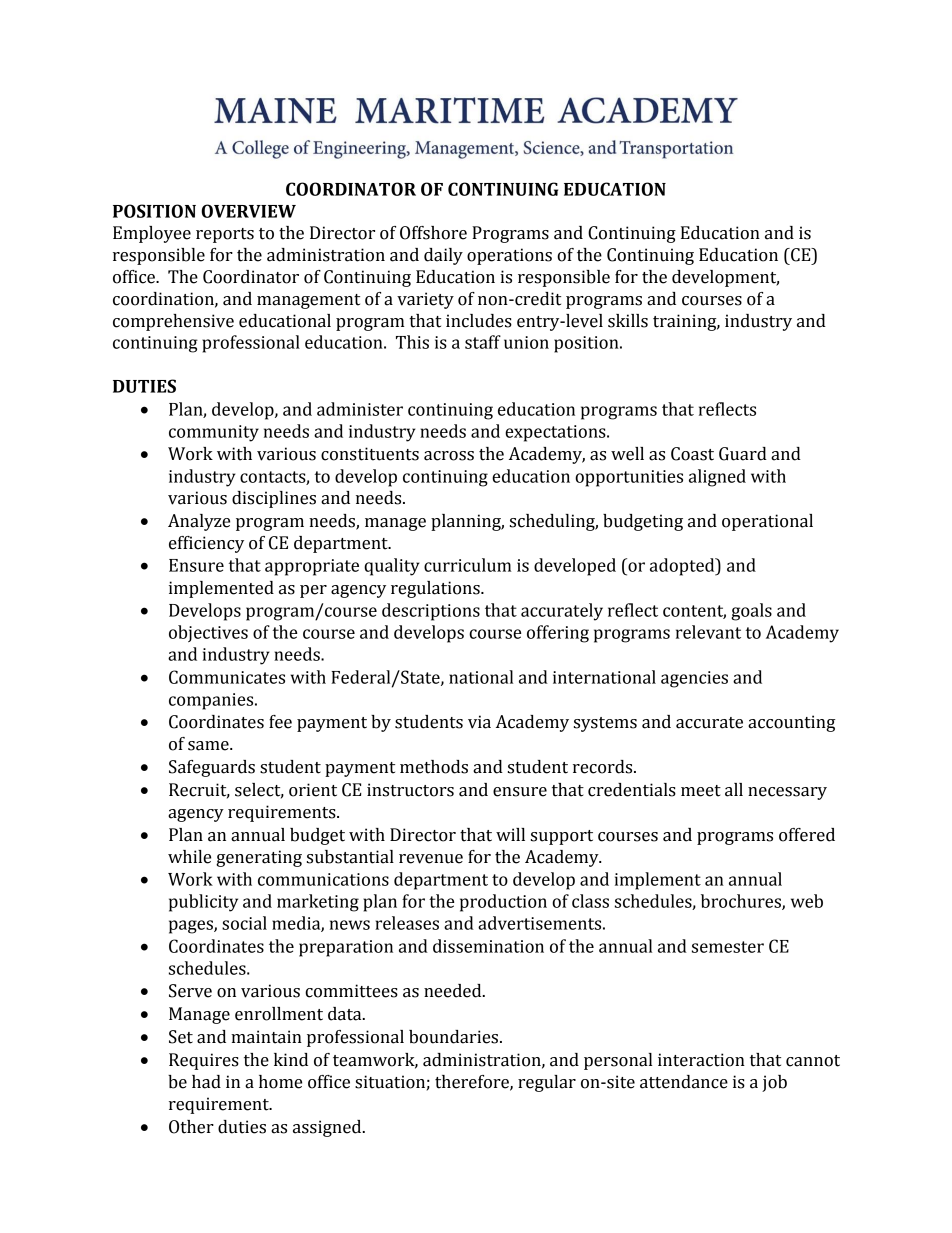 This screenshot has height=1233, width=952. What do you see at coordinates (467, 565) in the screenshot?
I see `curriculum` at bounding box center [467, 565].
